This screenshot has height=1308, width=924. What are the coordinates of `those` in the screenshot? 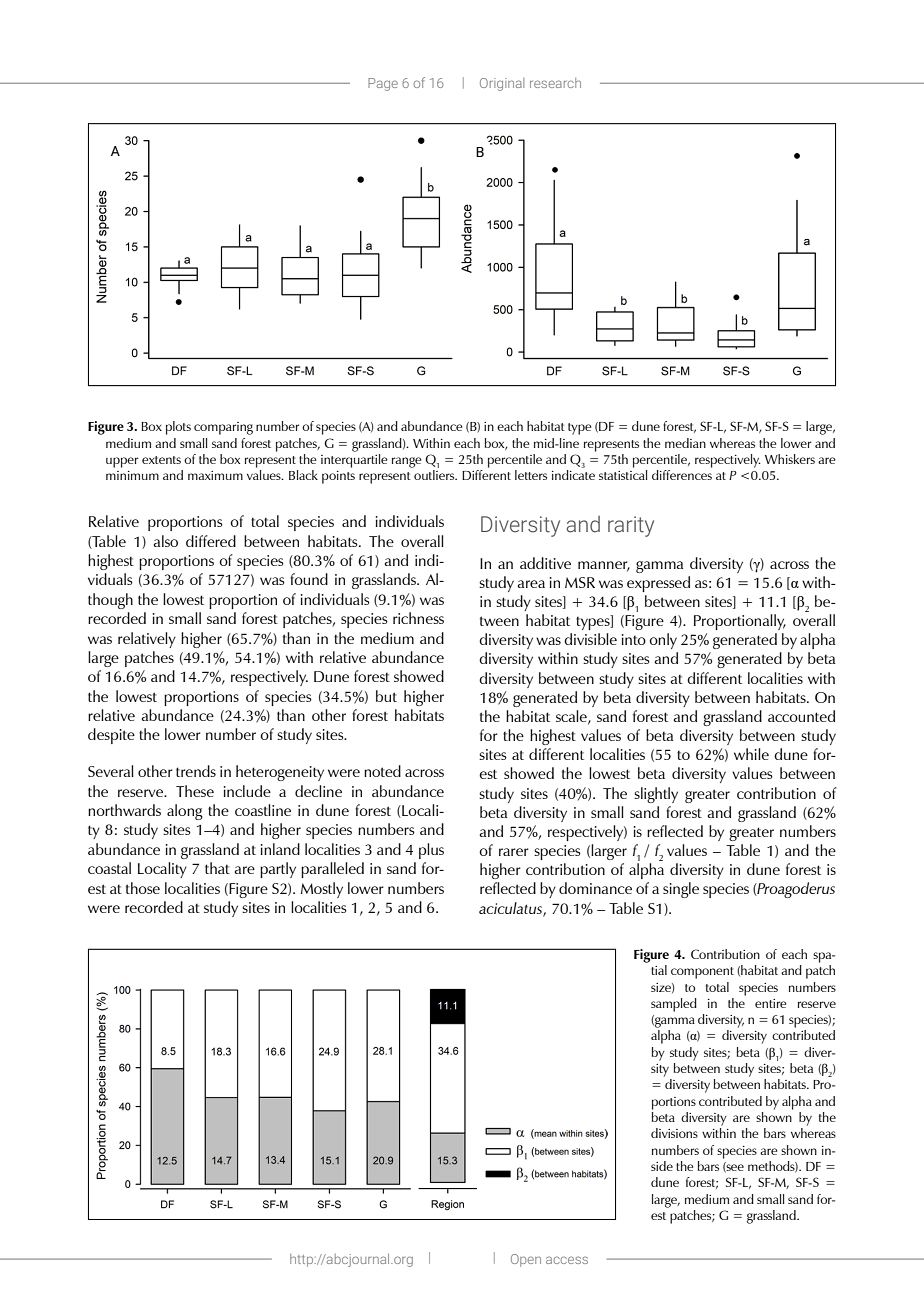 It's located at (143, 888).
